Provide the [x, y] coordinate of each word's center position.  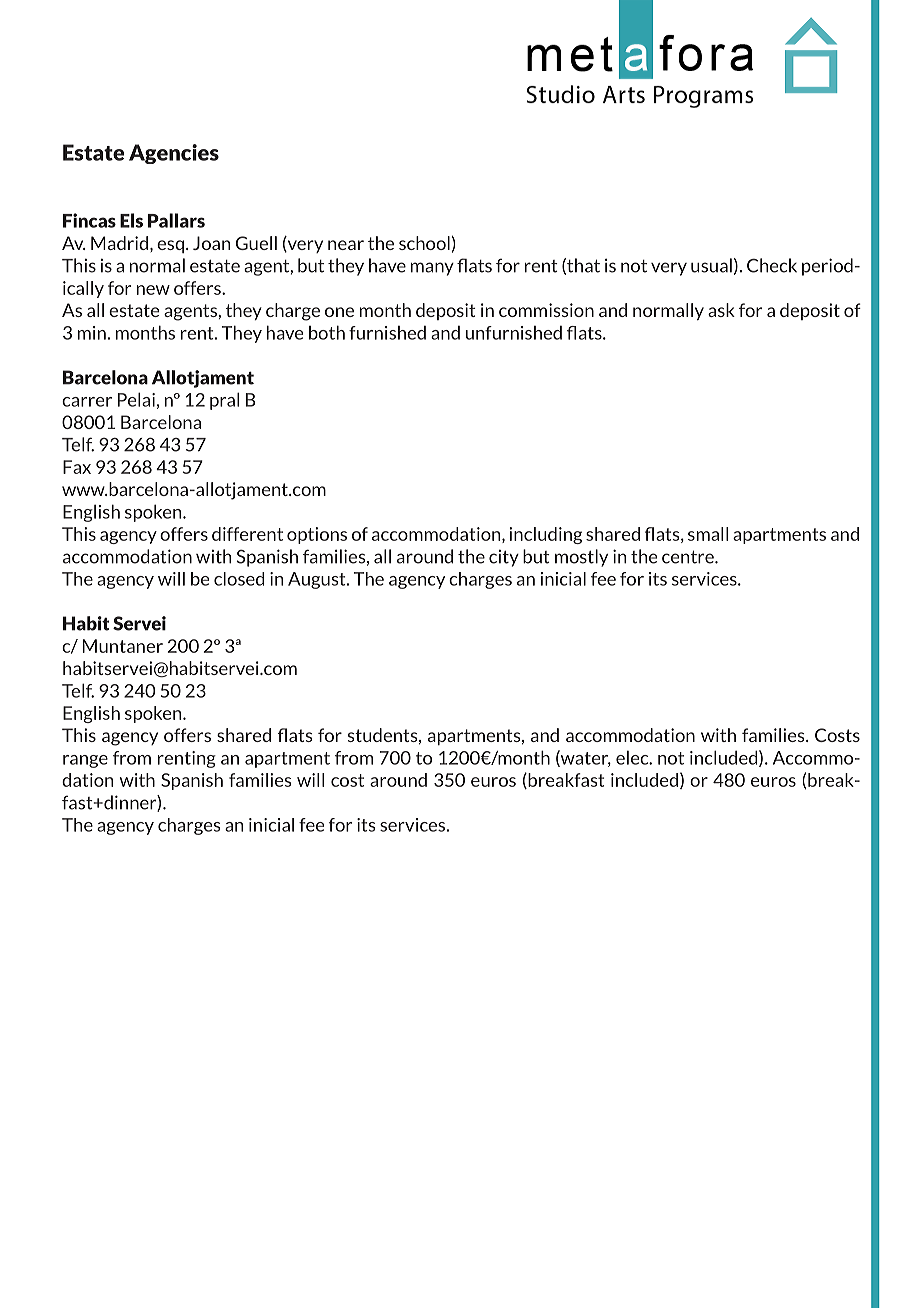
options [317, 535]
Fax [77, 467]
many [432, 269]
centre [689, 557]
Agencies [174, 154]
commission [546, 310]
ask [721, 310]
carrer [87, 402]
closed [239, 579]
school [424, 243]
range [85, 761]
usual [711, 265]
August [318, 580]
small [708, 534]
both [327, 332]
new [153, 290]
